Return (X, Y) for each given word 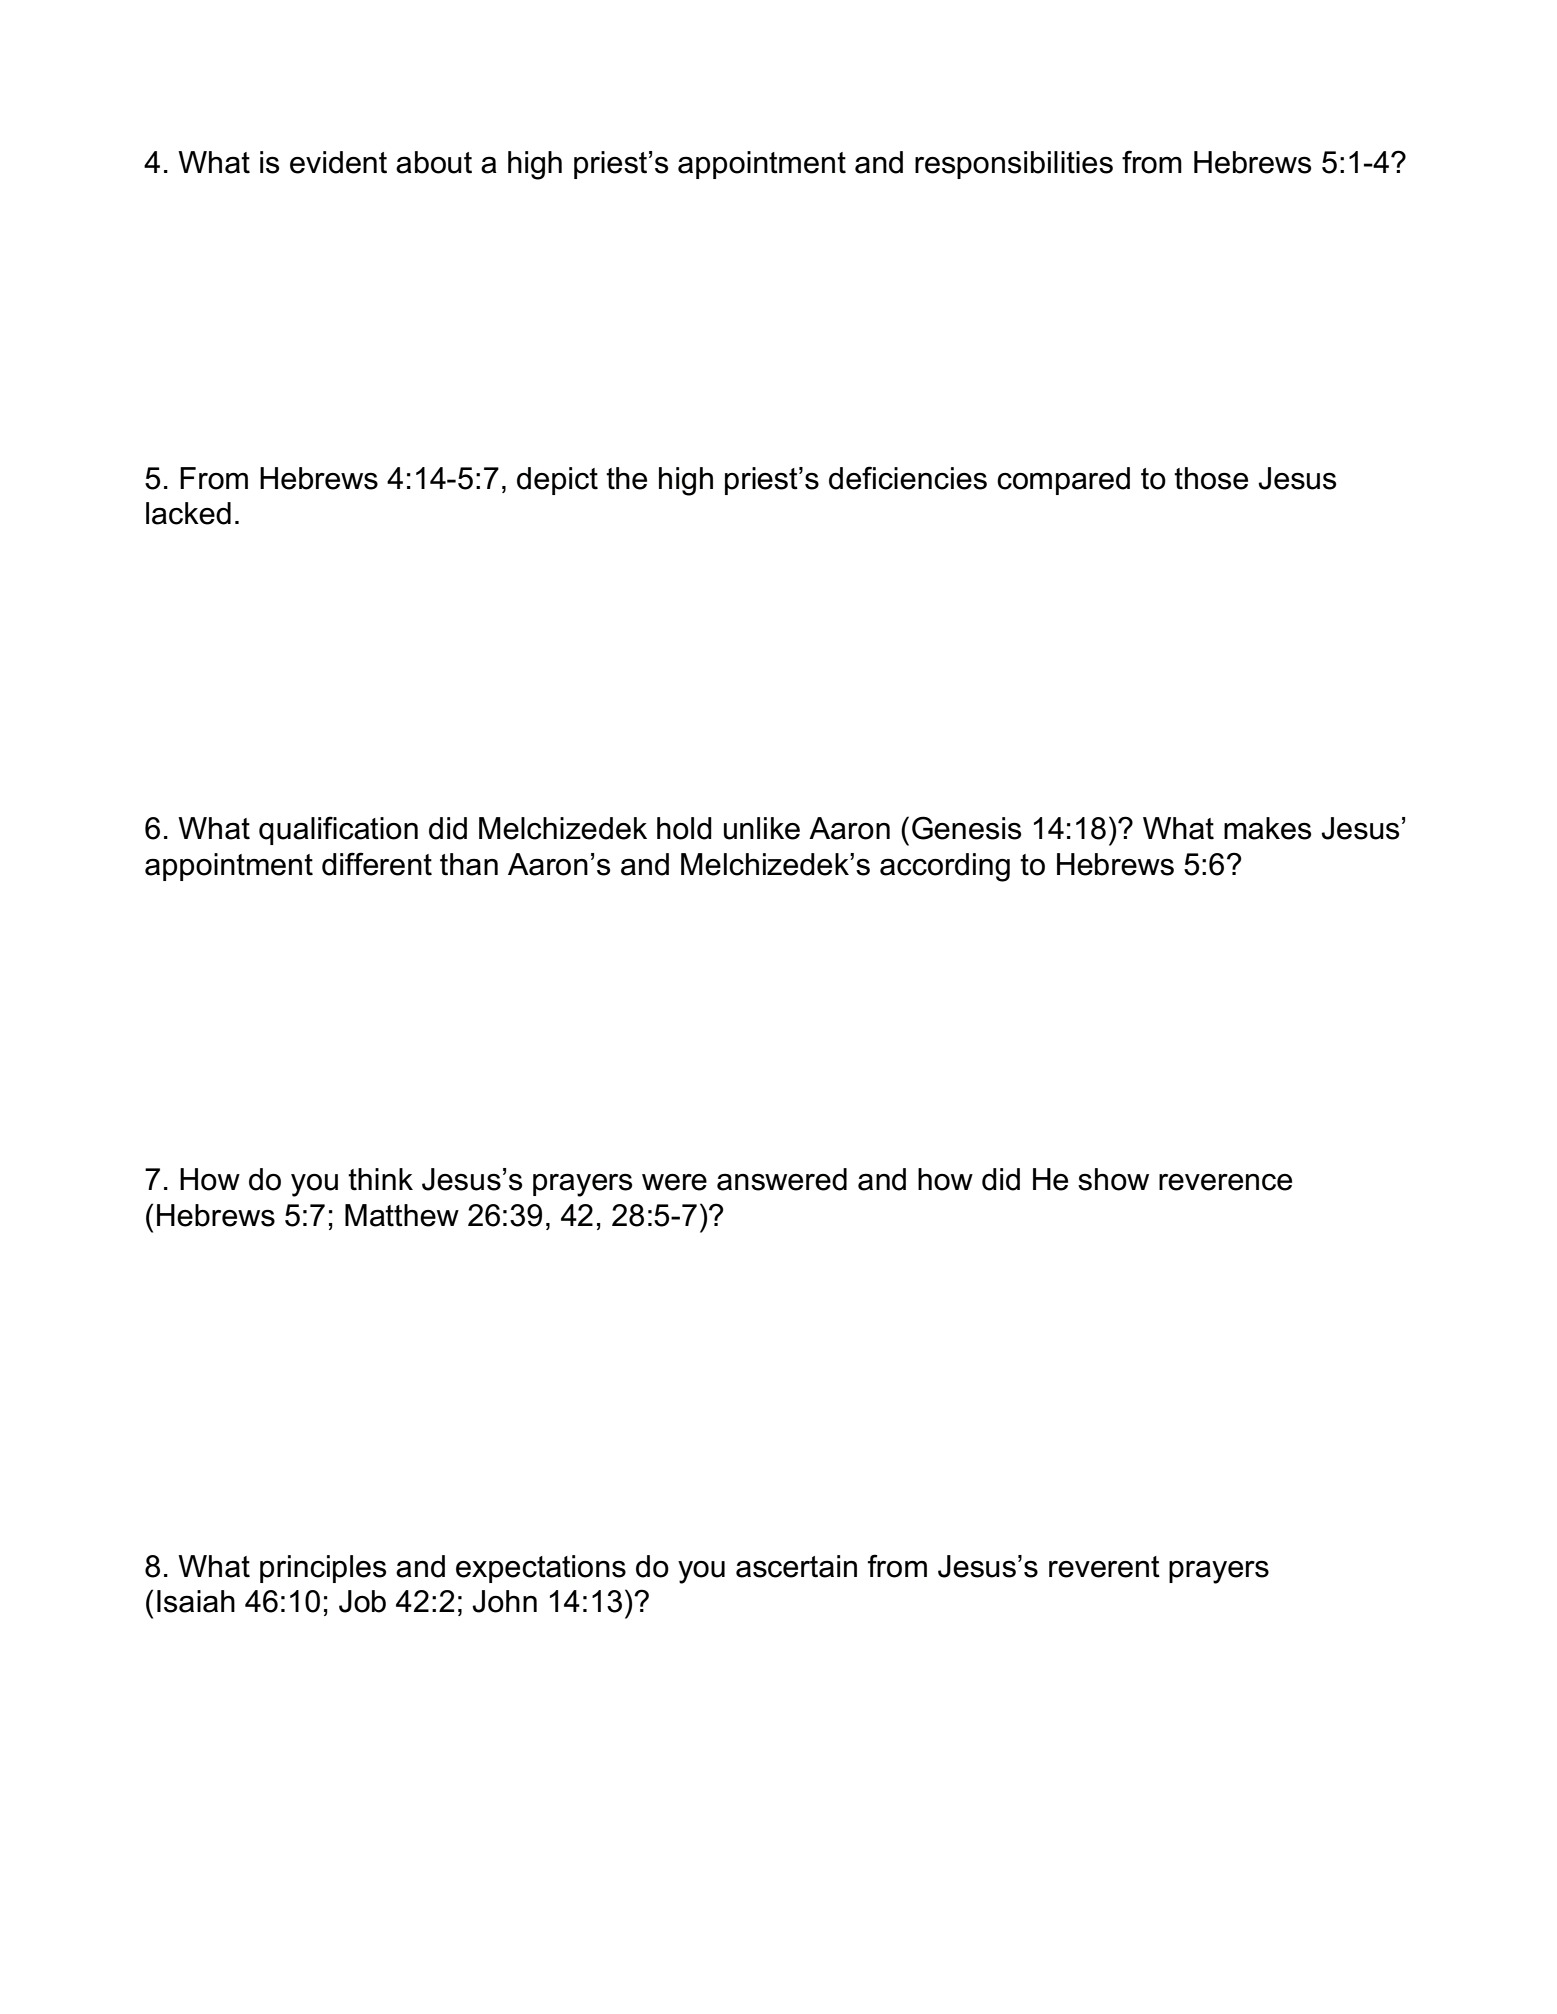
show (1113, 1179)
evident (338, 162)
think (380, 1179)
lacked (188, 513)
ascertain (796, 1566)
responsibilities (1014, 165)
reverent (1104, 1567)
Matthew (402, 1215)
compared (1063, 481)
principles (323, 1569)
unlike (762, 828)
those (1211, 478)
